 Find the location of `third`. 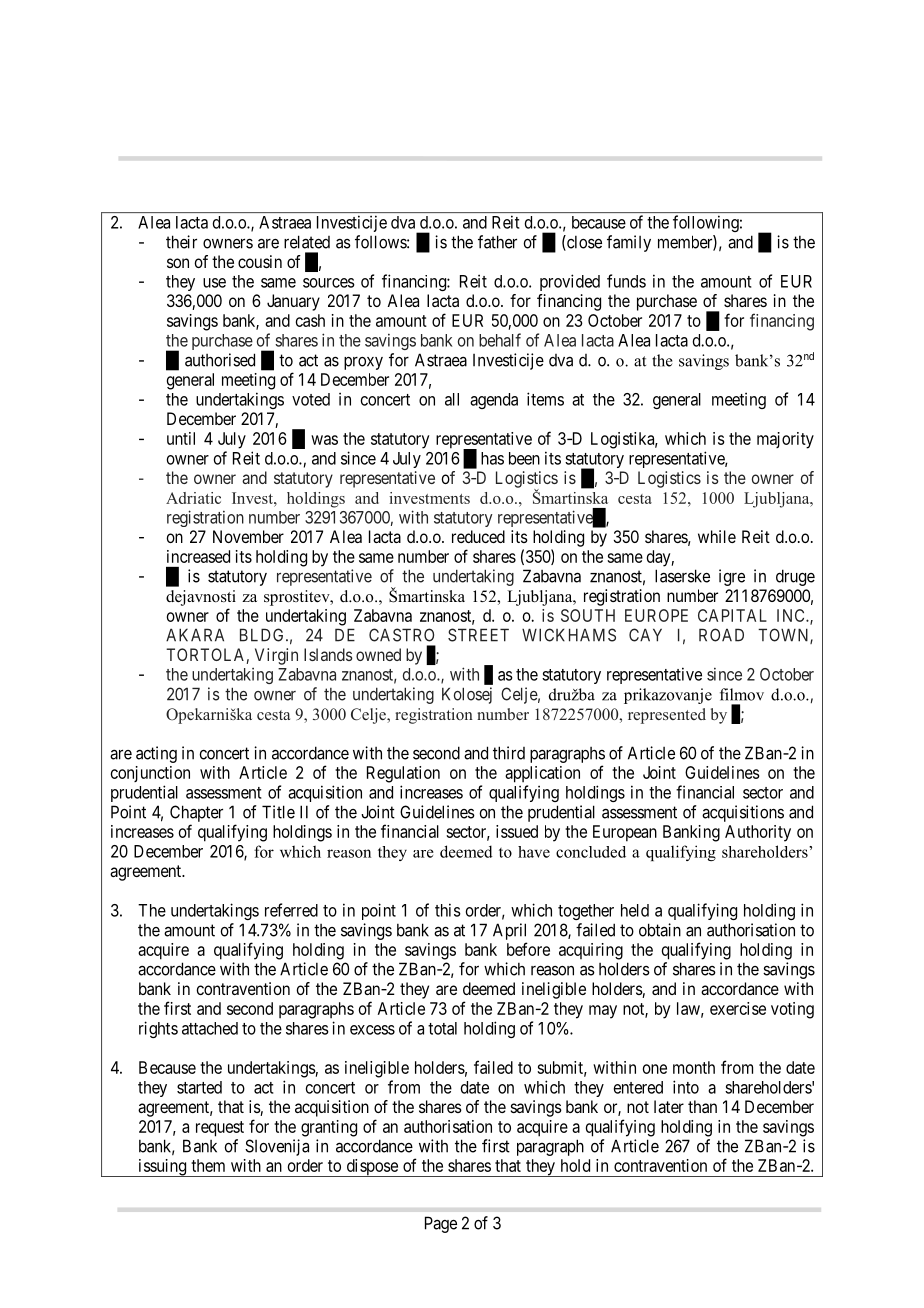

third is located at coordinates (509, 753).
